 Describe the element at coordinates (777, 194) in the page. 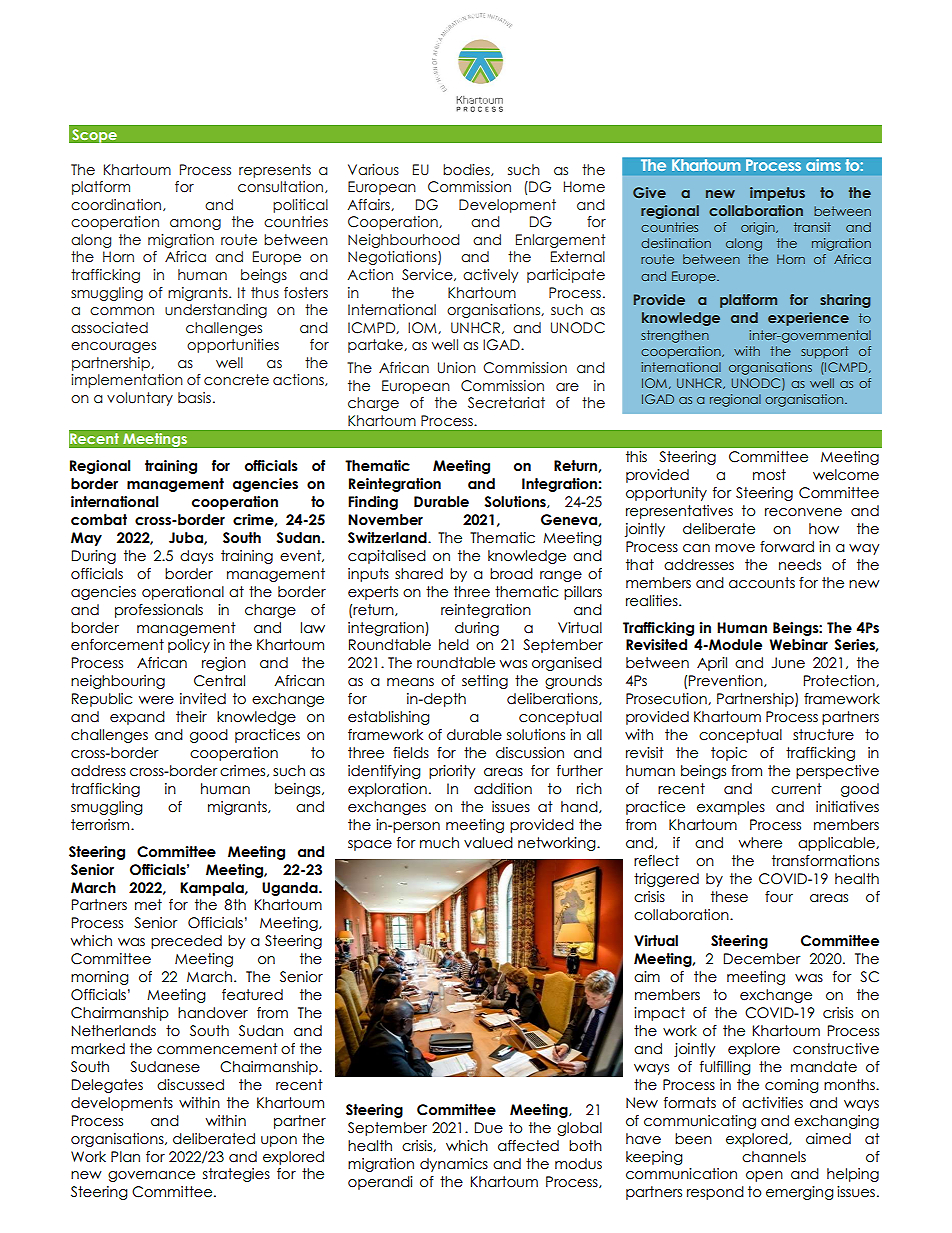

I see `impetus` at that location.
